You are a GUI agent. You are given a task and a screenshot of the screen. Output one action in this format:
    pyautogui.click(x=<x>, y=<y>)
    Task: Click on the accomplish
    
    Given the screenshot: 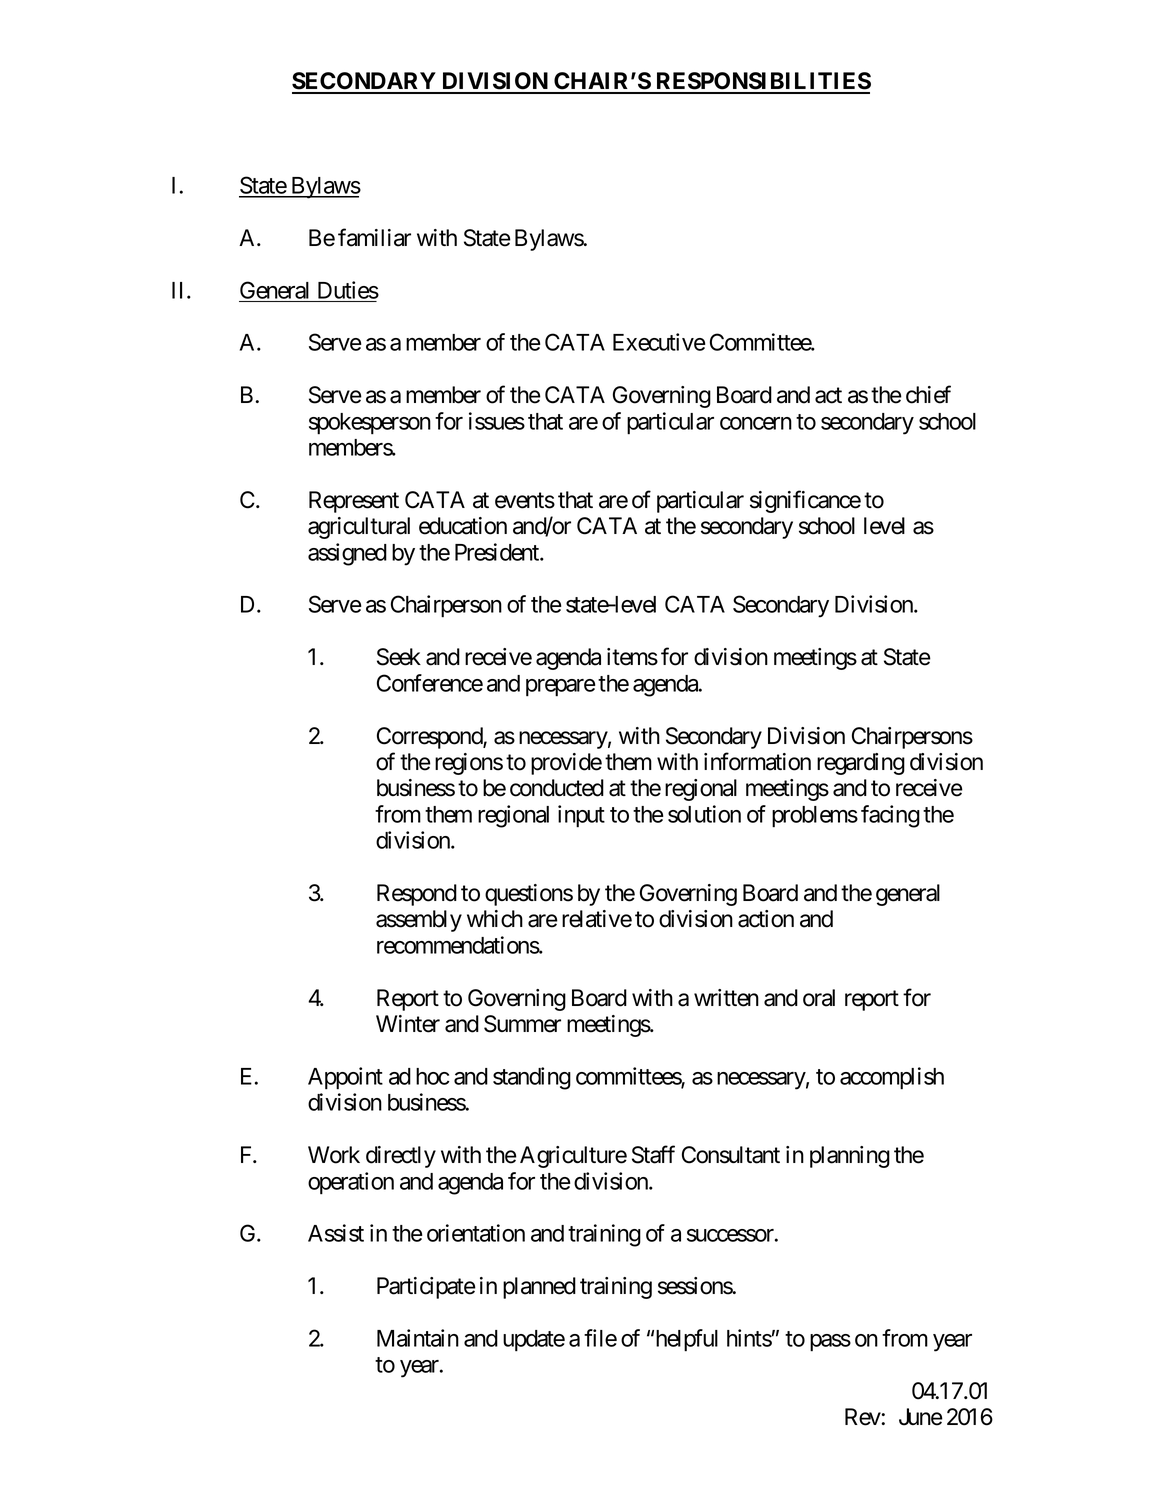 What is the action you would take?
    pyautogui.click(x=892, y=1078)
